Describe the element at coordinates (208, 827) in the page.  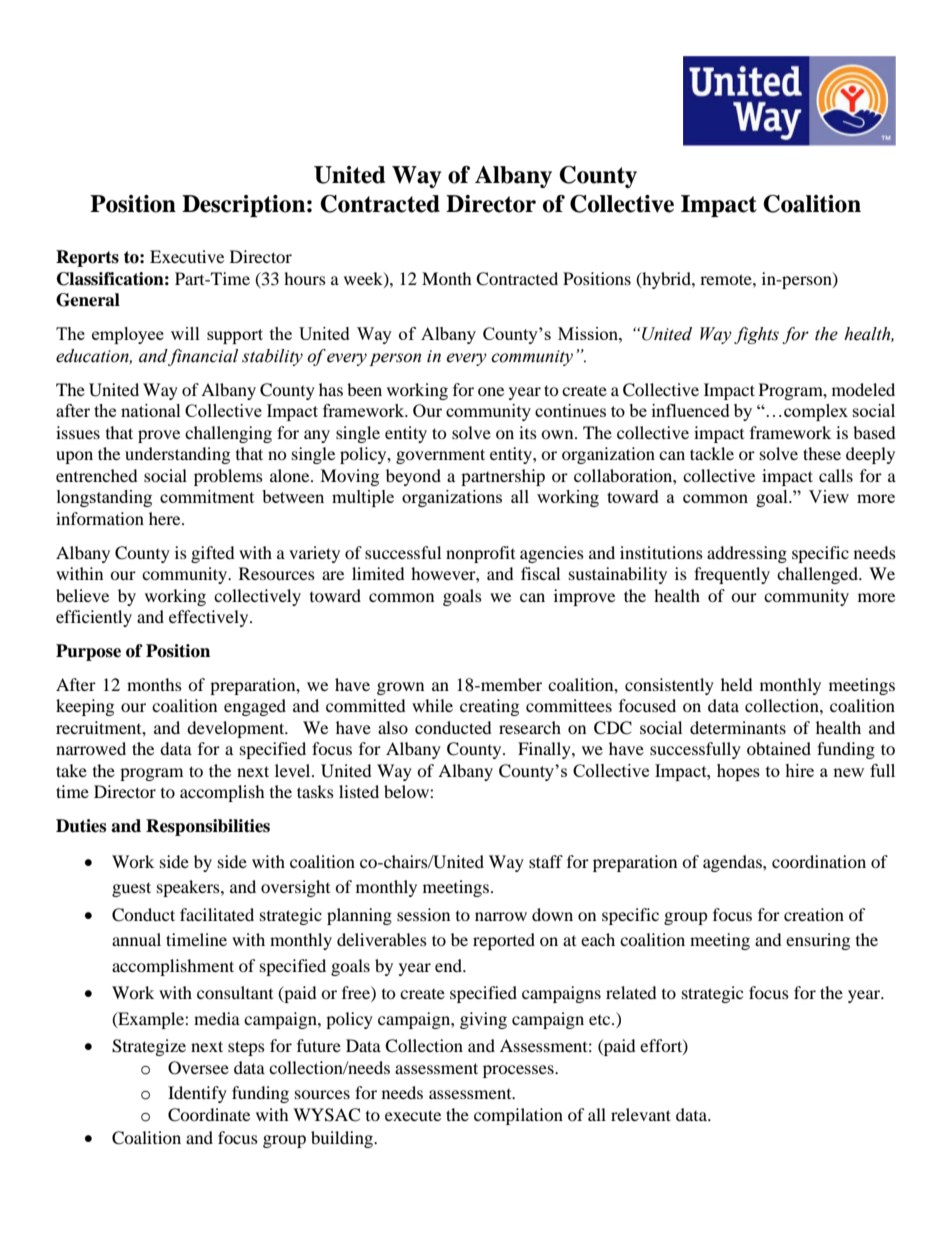
I see `Responsibilities` at that location.
